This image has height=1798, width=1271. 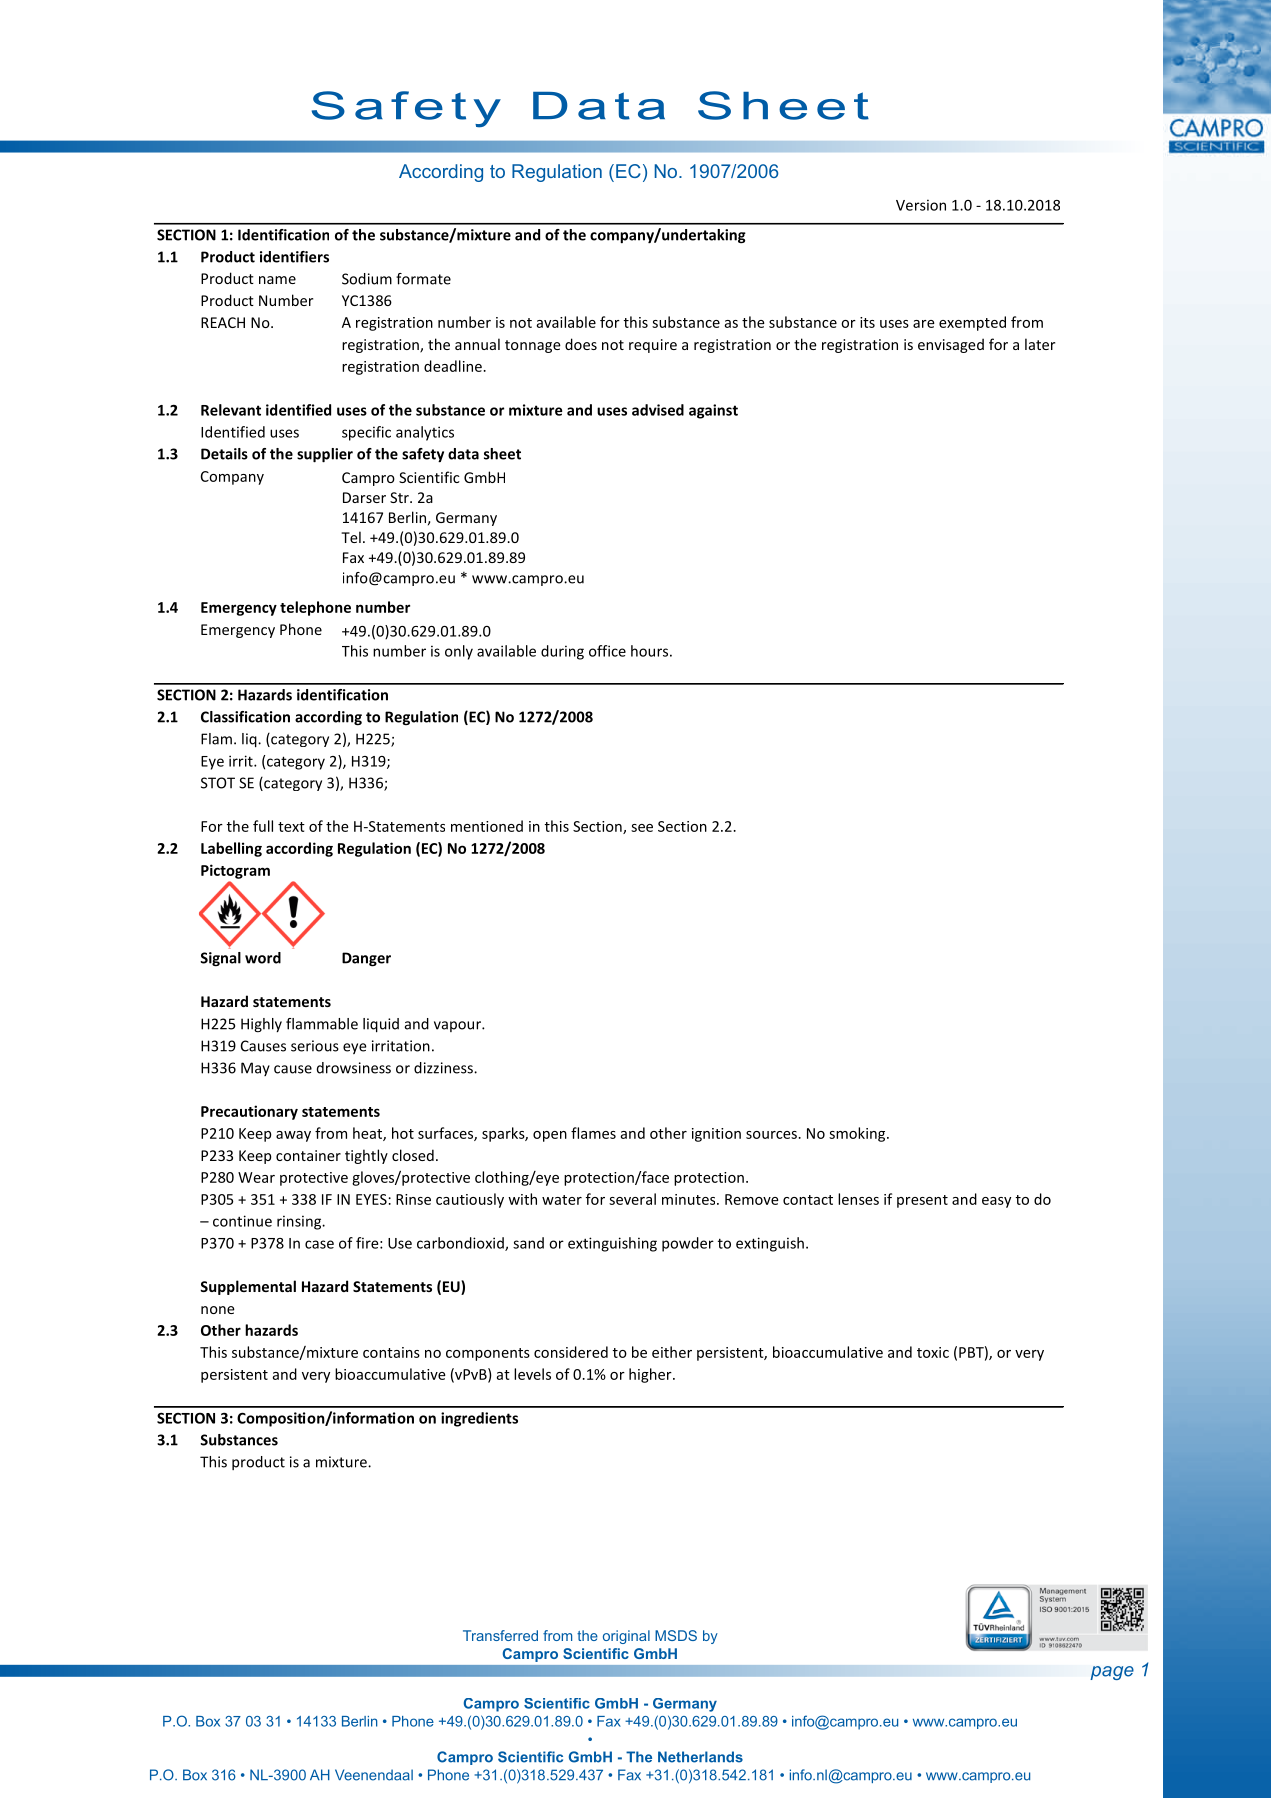 What do you see at coordinates (972, 323) in the image?
I see `exempted` at bounding box center [972, 323].
